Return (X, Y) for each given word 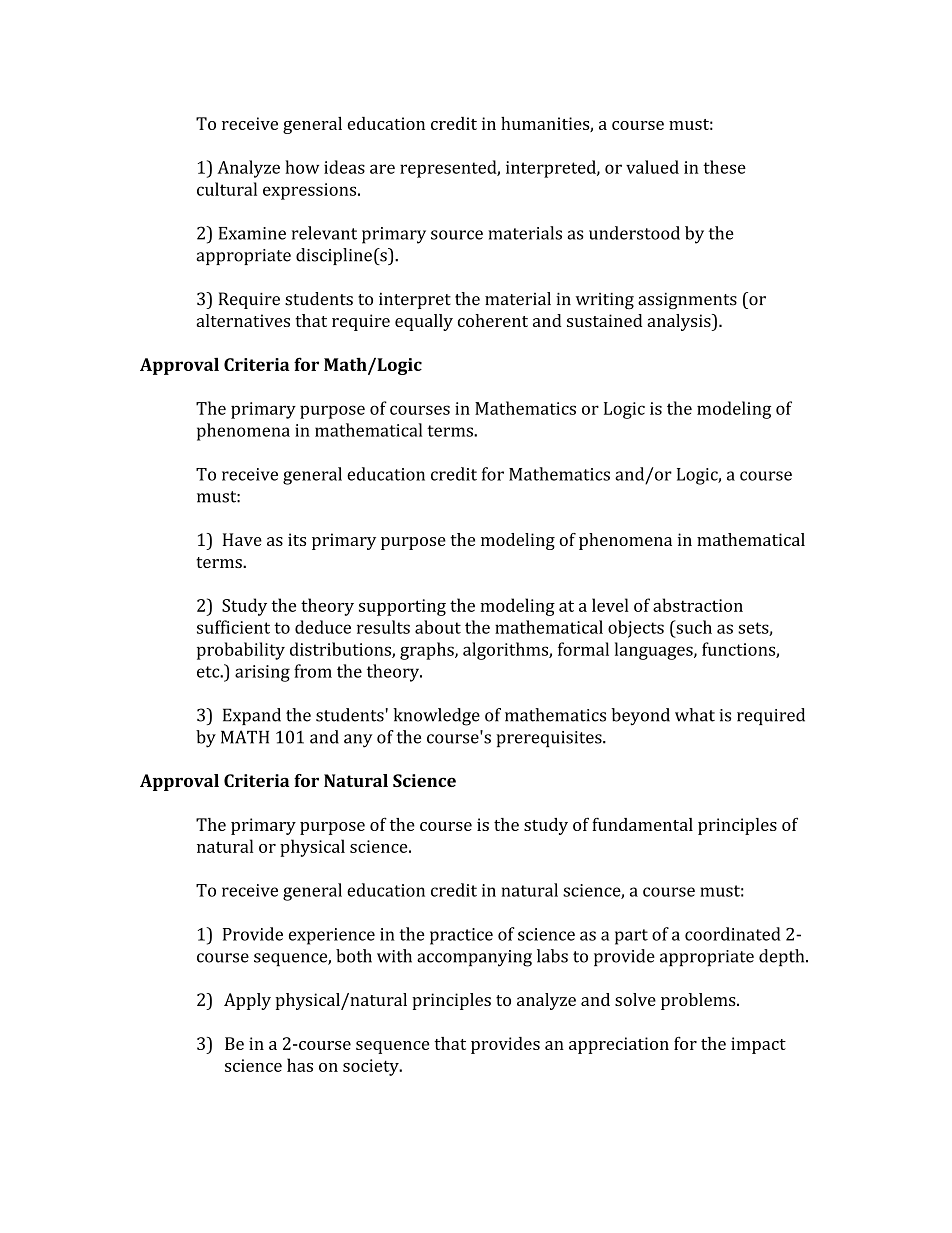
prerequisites (550, 739)
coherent (493, 320)
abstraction (698, 605)
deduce (323, 627)
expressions (311, 191)
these (724, 167)
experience (332, 936)
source (457, 235)
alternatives (243, 320)
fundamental (642, 824)
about (438, 627)
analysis (680, 322)
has (300, 1065)
